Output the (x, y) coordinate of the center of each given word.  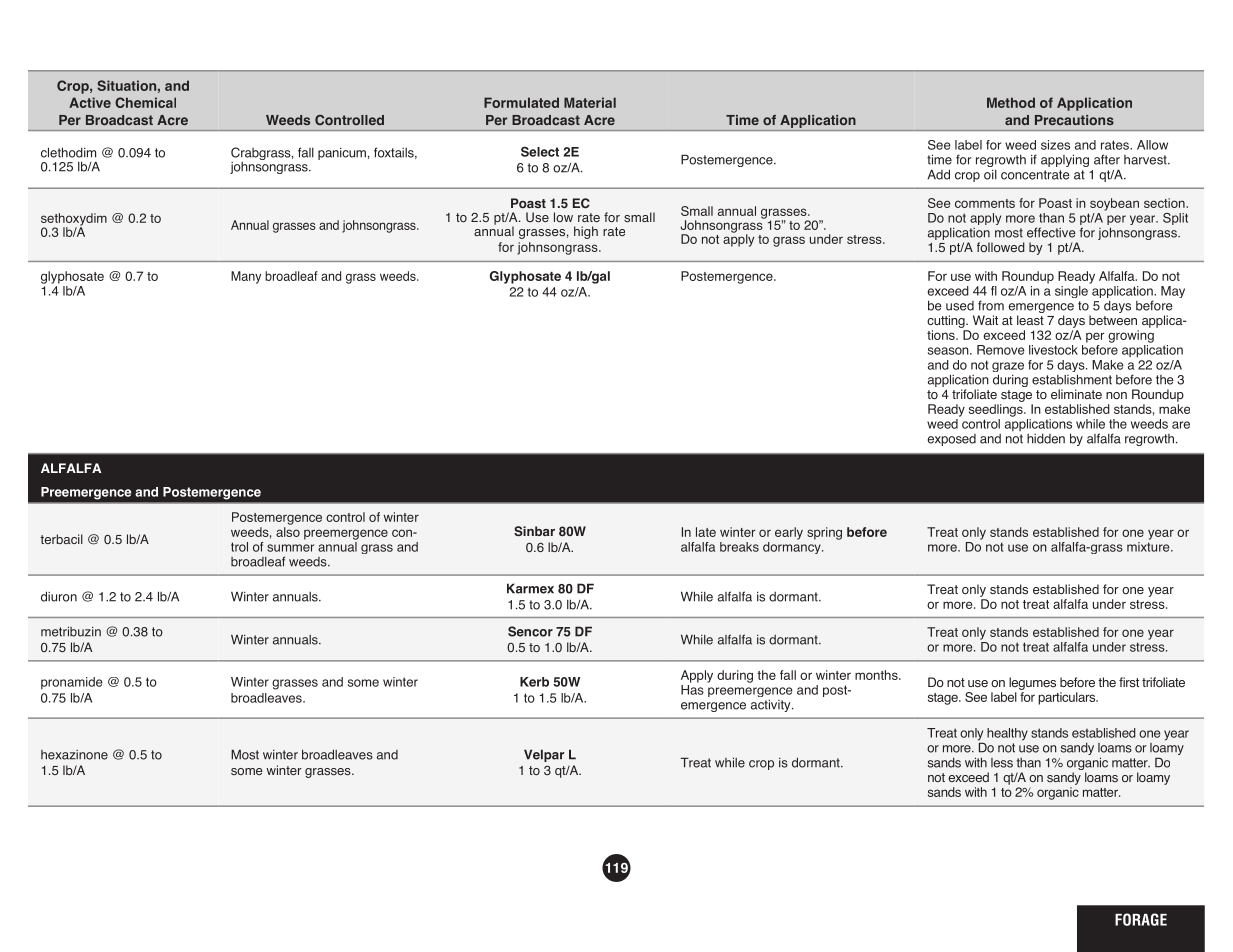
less (1002, 763)
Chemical (145, 102)
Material (590, 102)
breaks (739, 547)
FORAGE (1141, 919)
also (288, 532)
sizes (1055, 145)
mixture (1149, 545)
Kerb (534, 682)
